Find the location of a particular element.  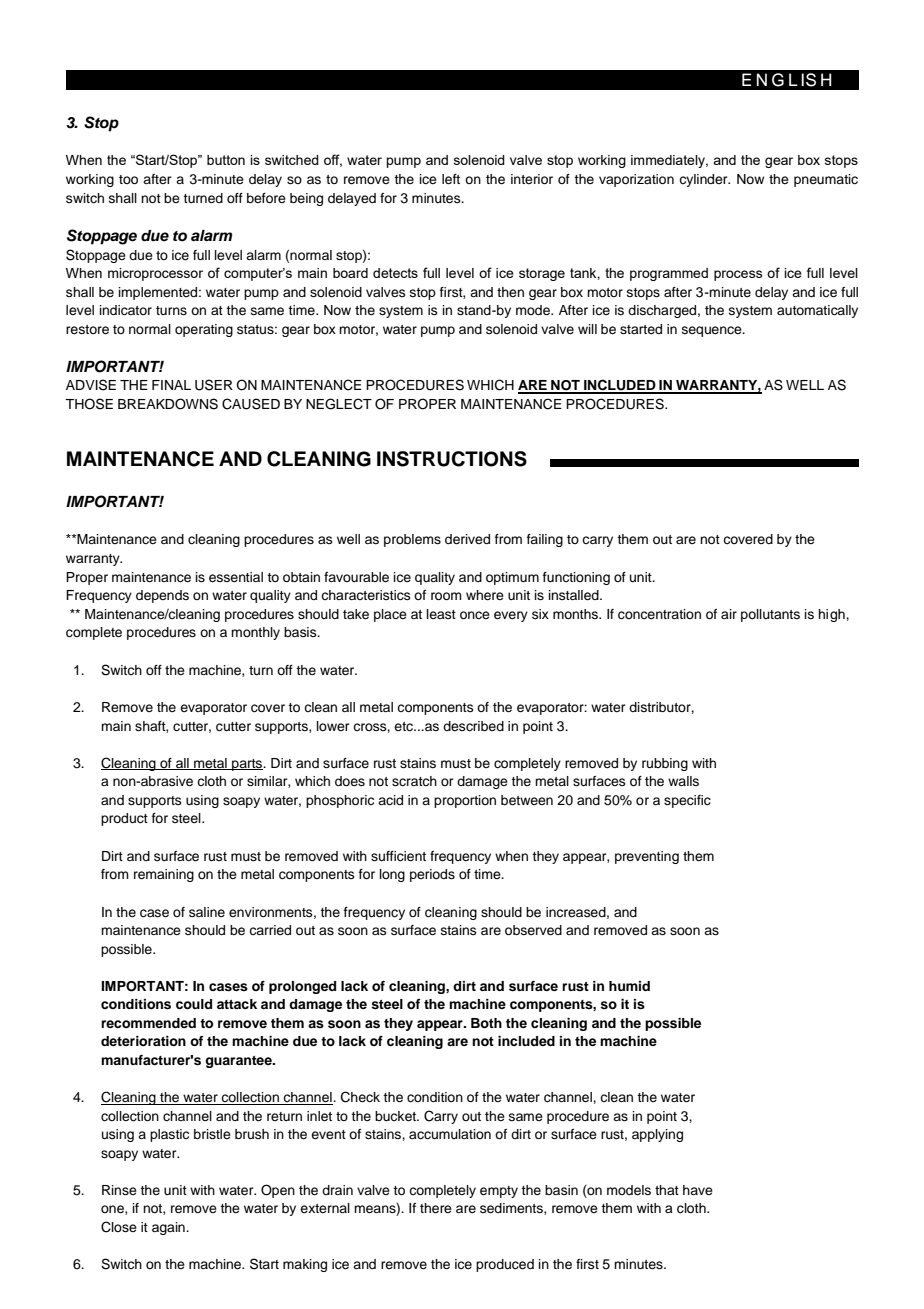

INSTRUCTIONS is located at coordinates (452, 459).
